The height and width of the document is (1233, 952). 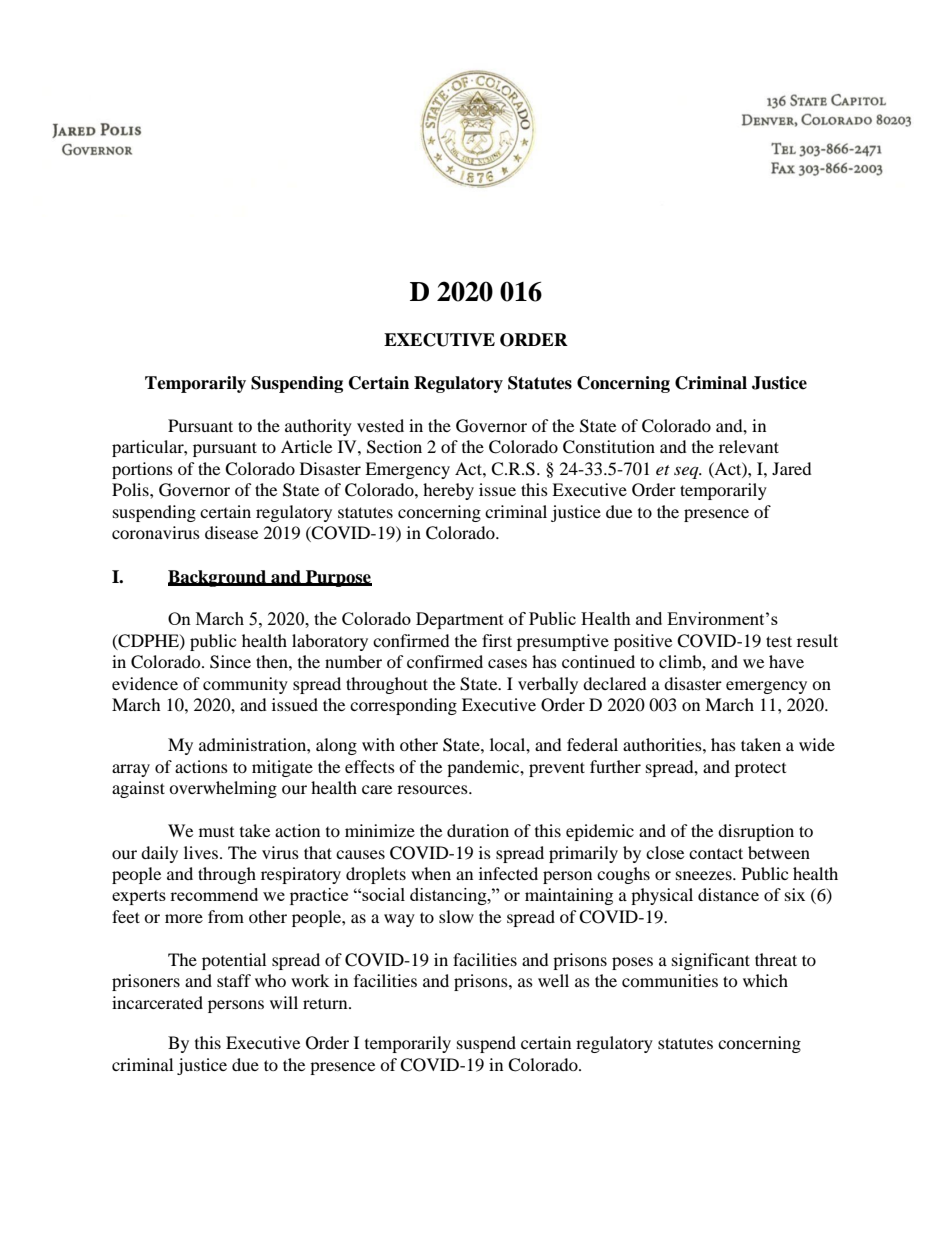 I want to click on overwhelming, so click(x=223, y=789).
